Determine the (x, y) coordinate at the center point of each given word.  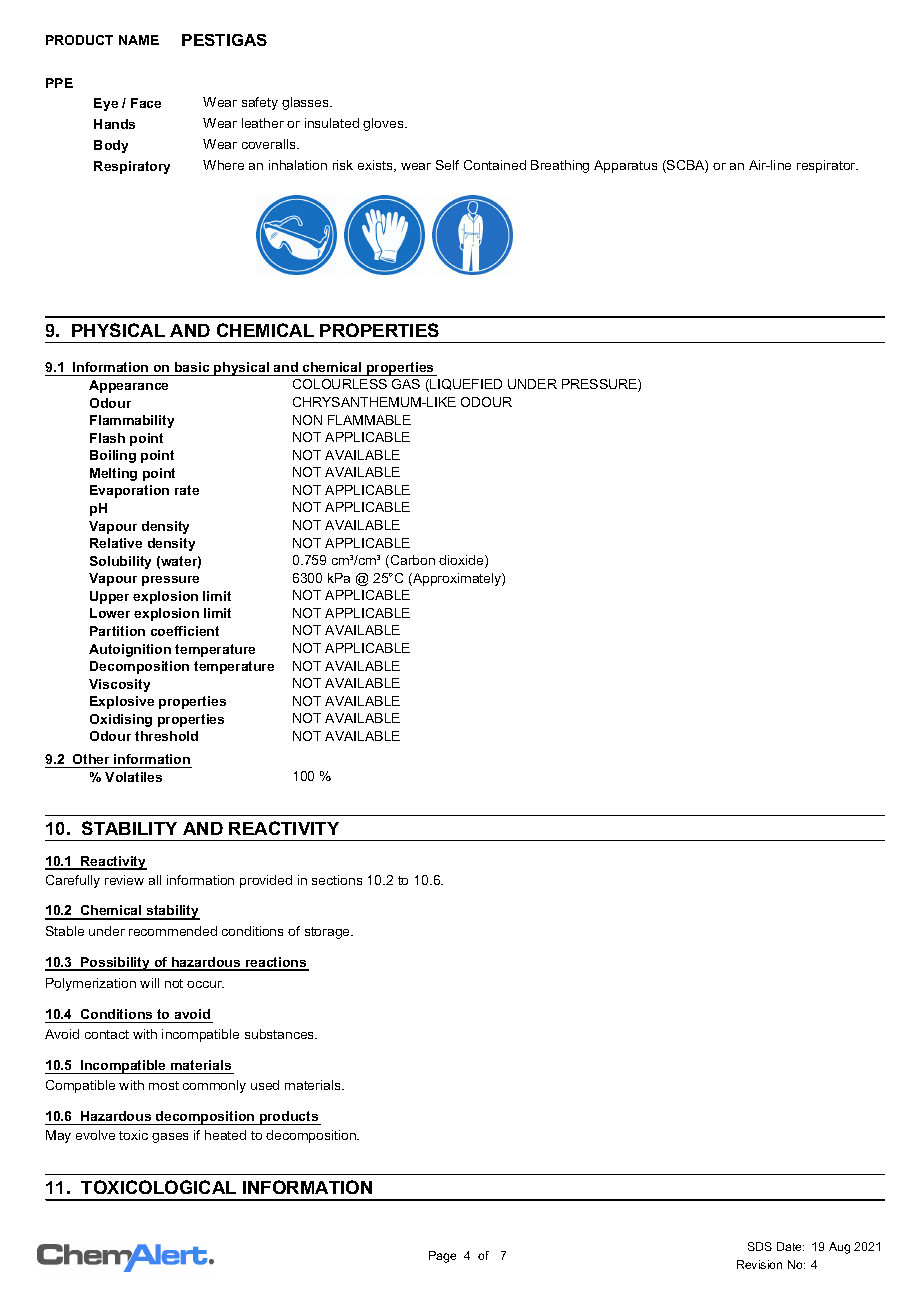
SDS (760, 1246)
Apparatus (625, 166)
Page (442, 1257)
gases (170, 1138)
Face (146, 103)
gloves (384, 124)
